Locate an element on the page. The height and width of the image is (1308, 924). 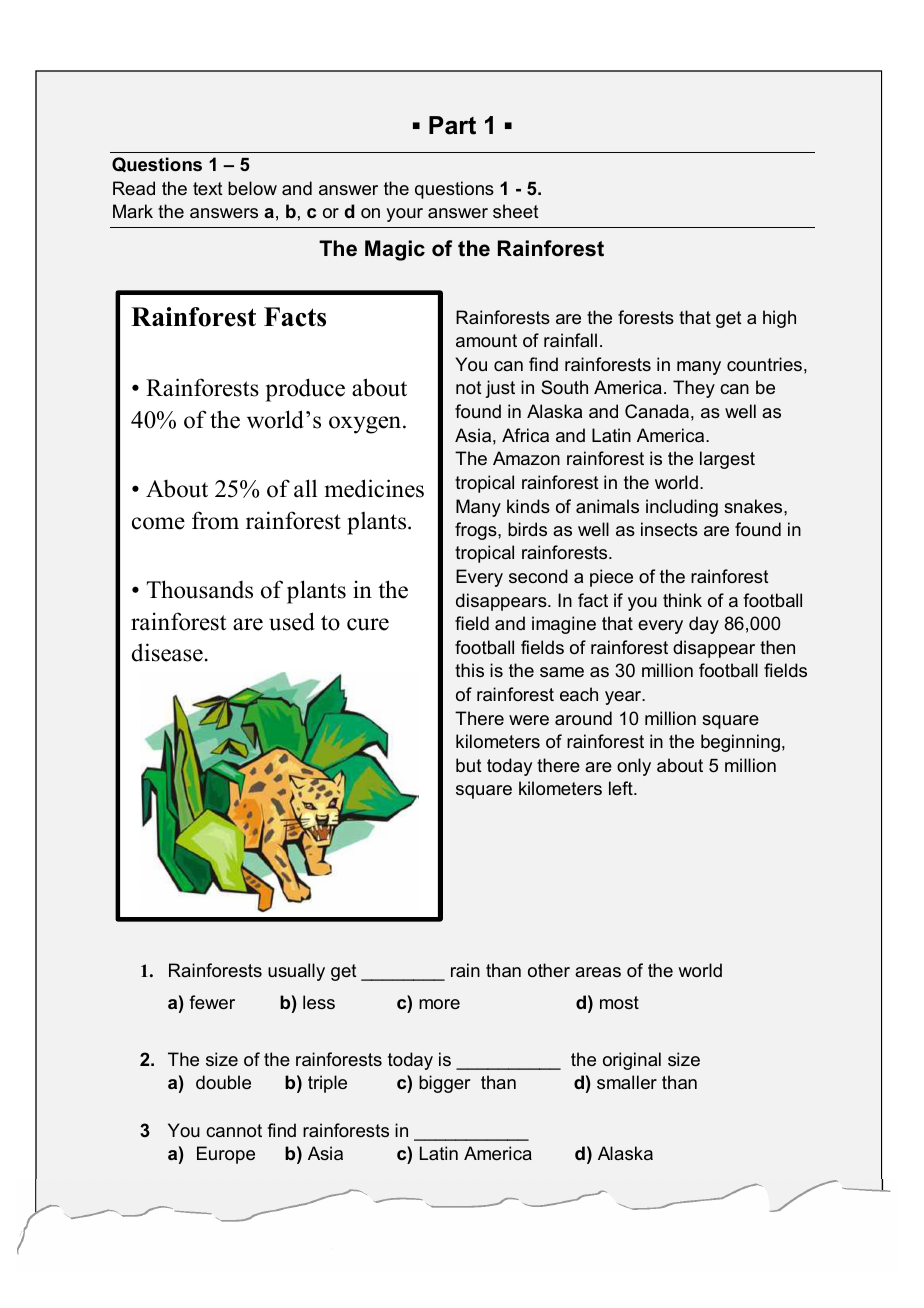
disease is located at coordinates (167, 652).
